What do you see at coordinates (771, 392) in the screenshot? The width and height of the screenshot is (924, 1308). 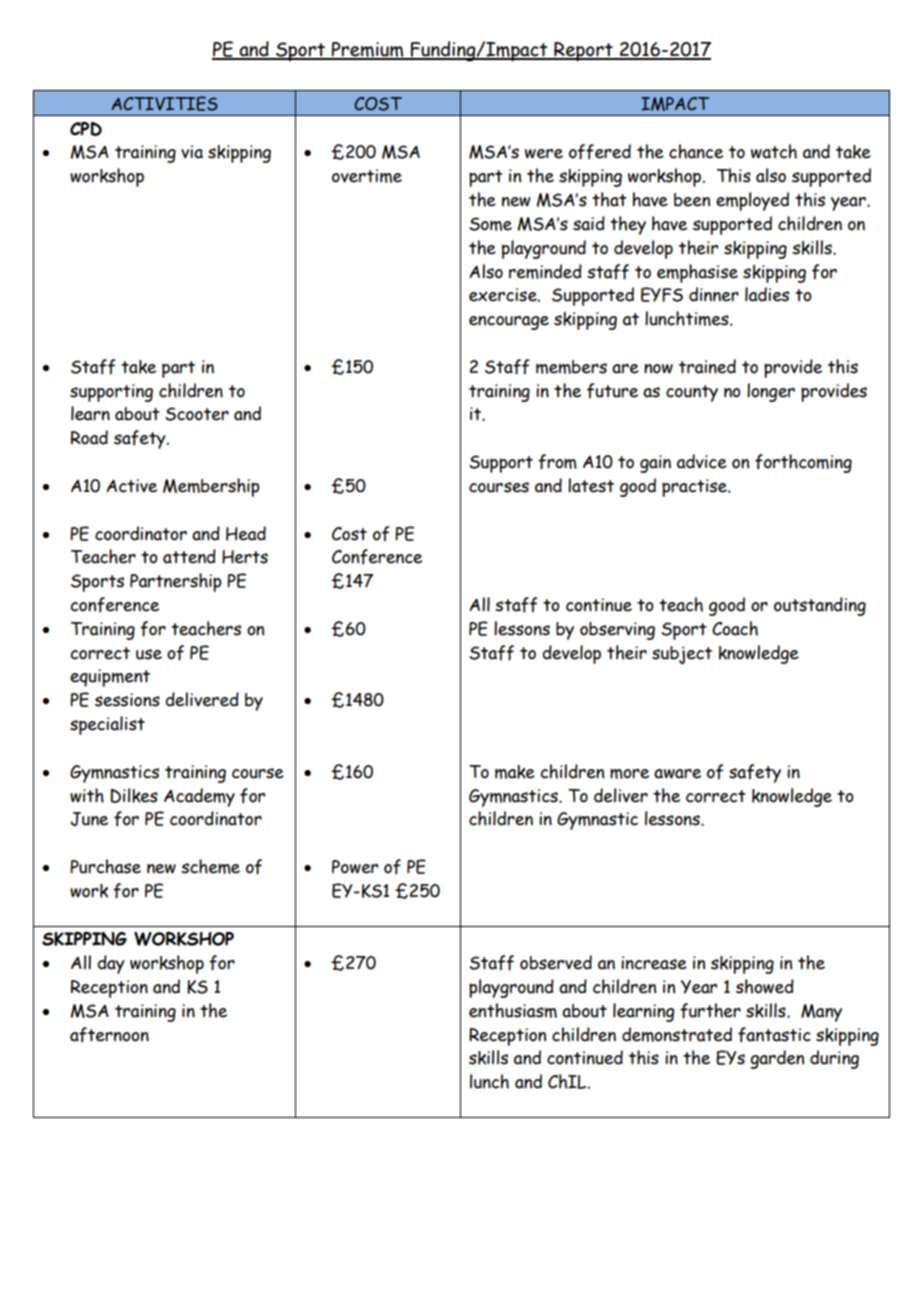 I see `longer` at bounding box center [771, 392].
